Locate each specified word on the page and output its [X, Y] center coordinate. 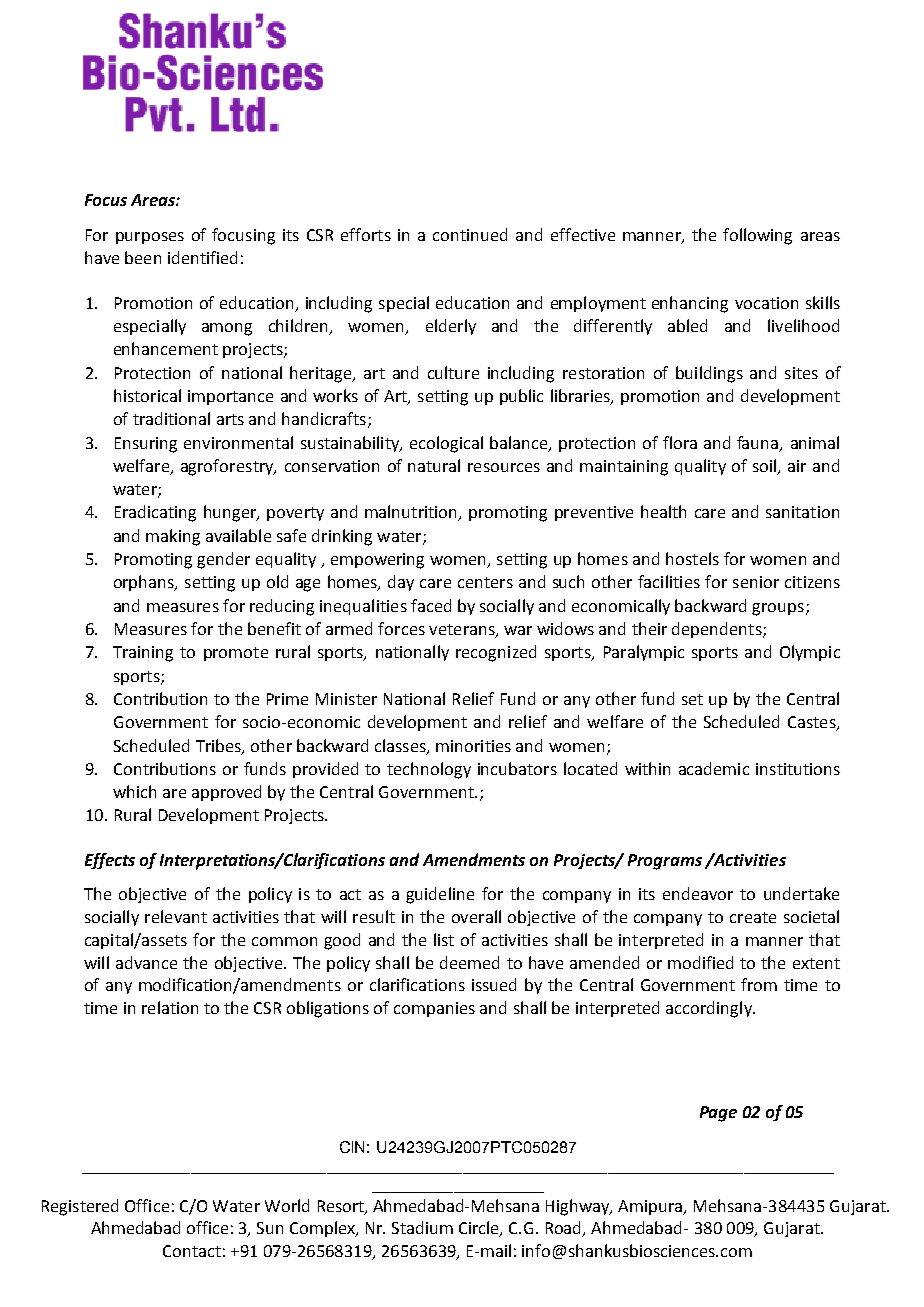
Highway [579, 1207]
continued [470, 234]
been [143, 257]
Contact [192, 1251]
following [757, 236]
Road [565, 1229]
